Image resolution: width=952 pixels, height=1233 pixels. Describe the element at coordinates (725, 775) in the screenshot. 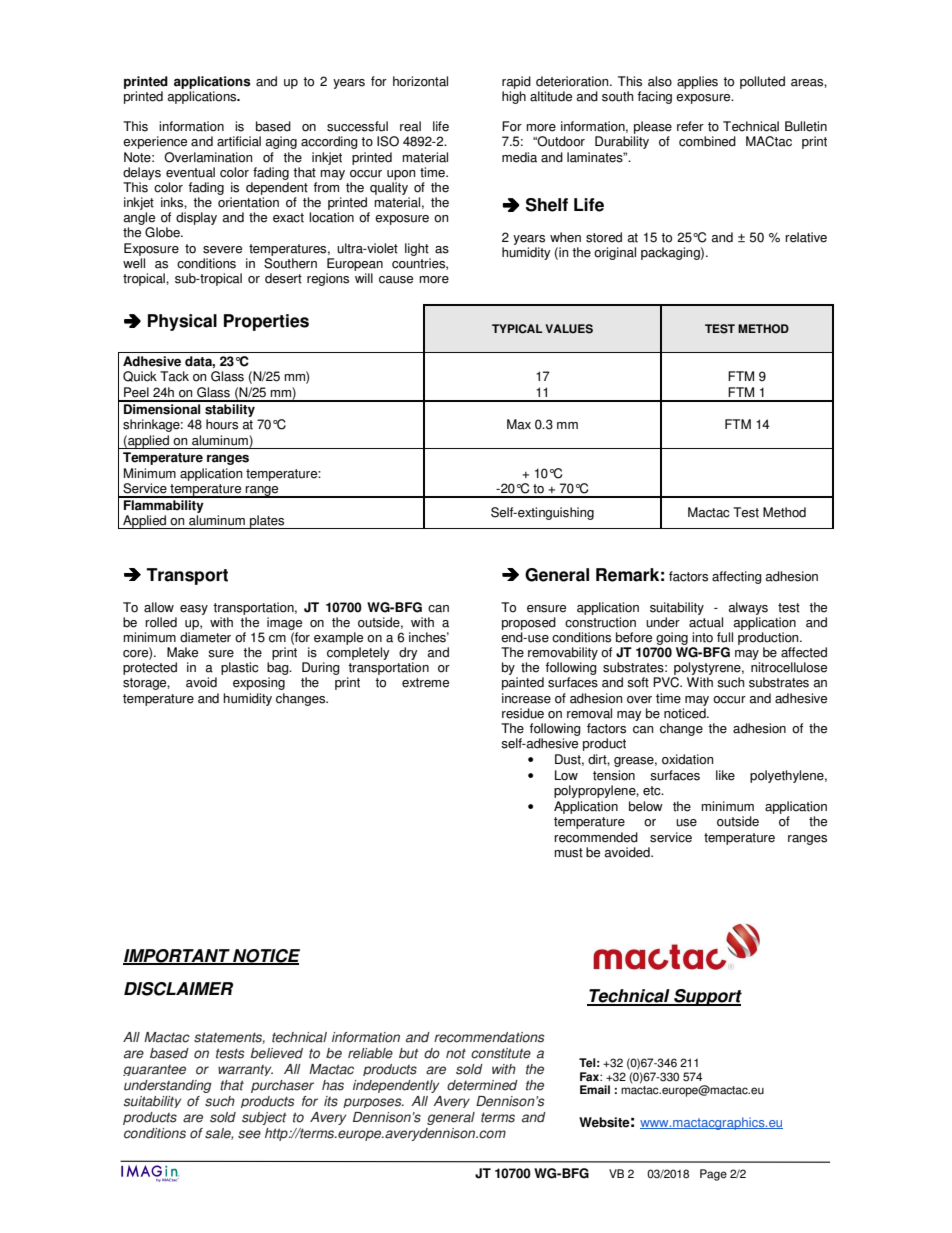

I see `like` at that location.
